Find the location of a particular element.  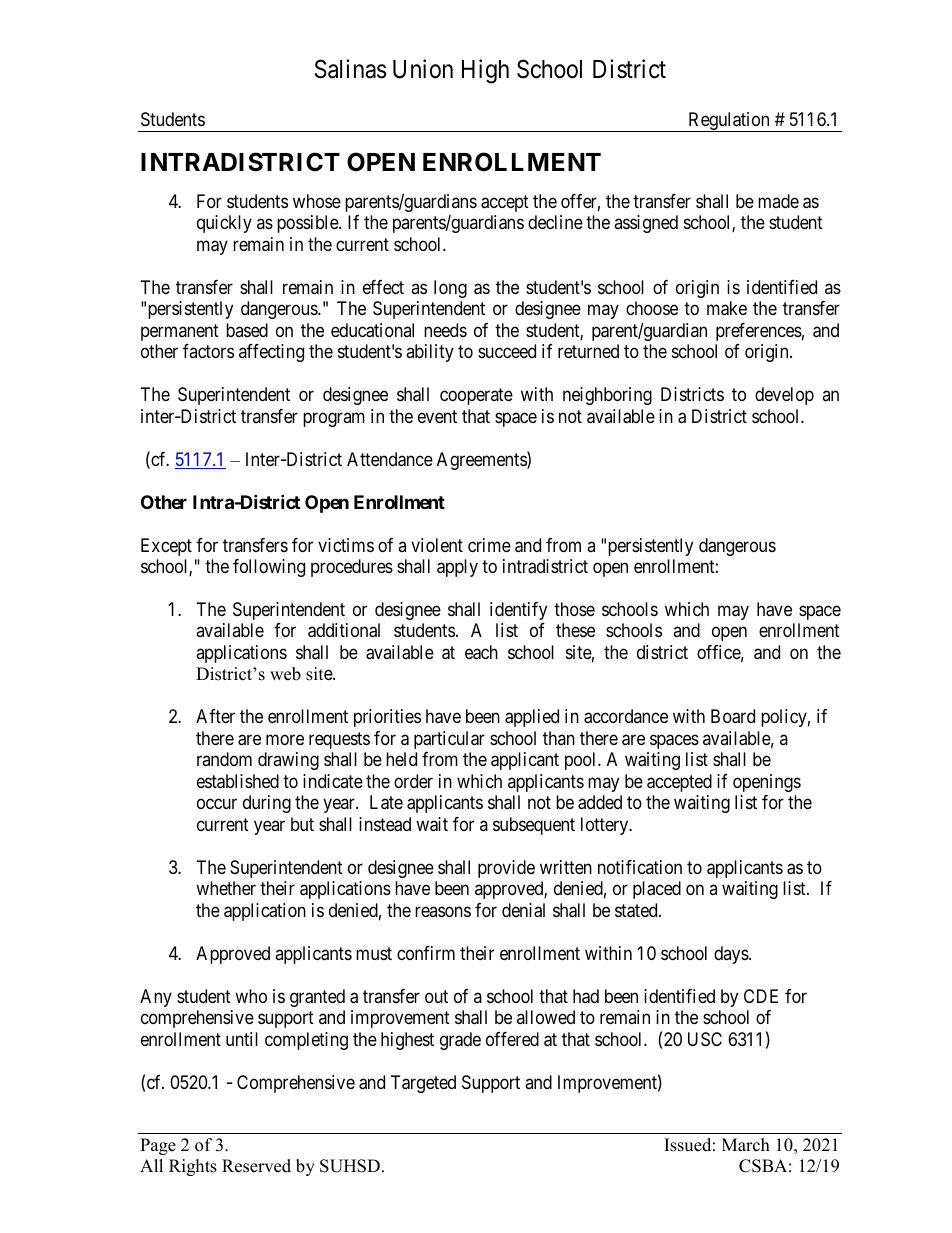

event is located at coordinates (437, 416).
